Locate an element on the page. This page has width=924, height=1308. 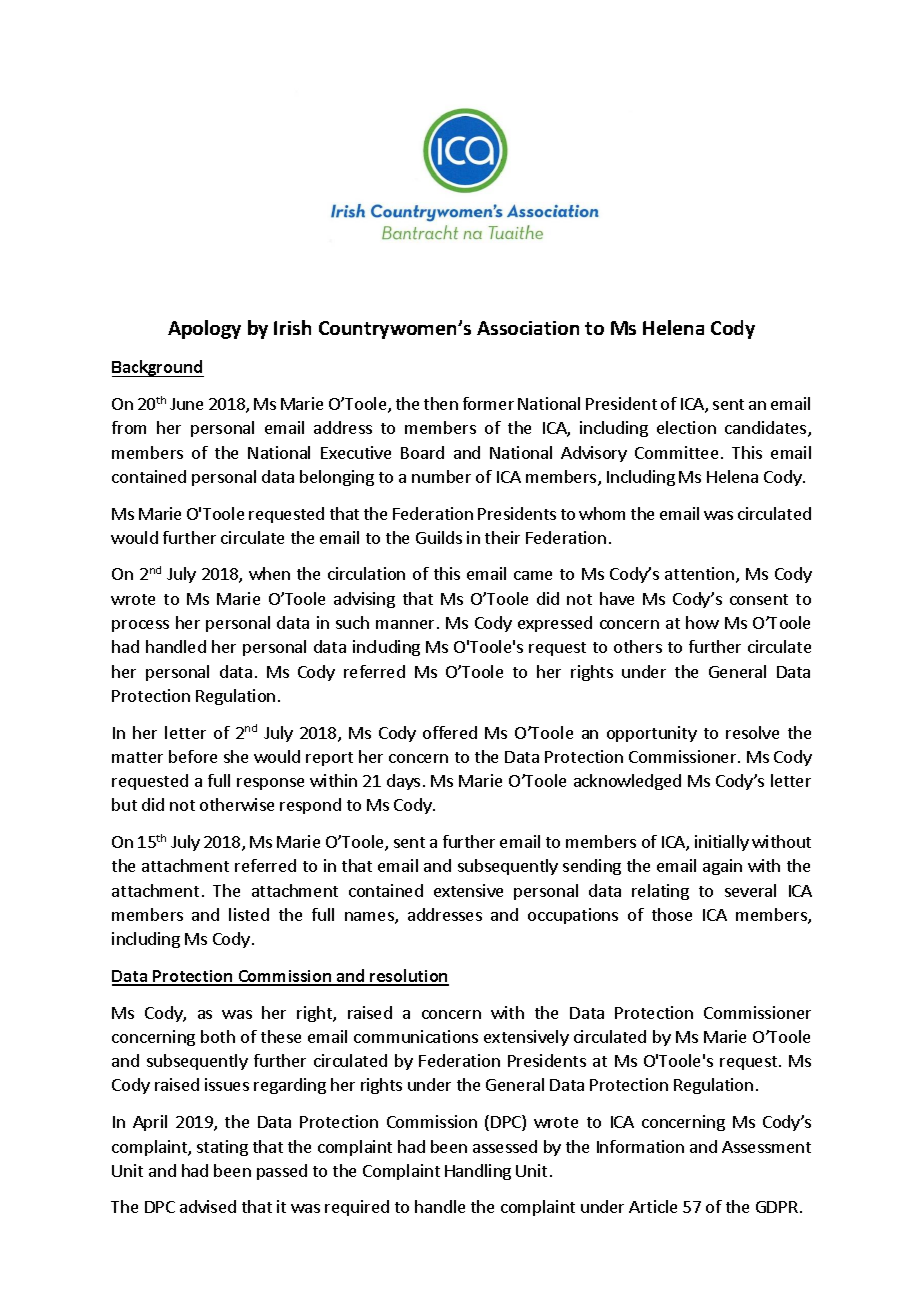
before is located at coordinates (193, 756).
